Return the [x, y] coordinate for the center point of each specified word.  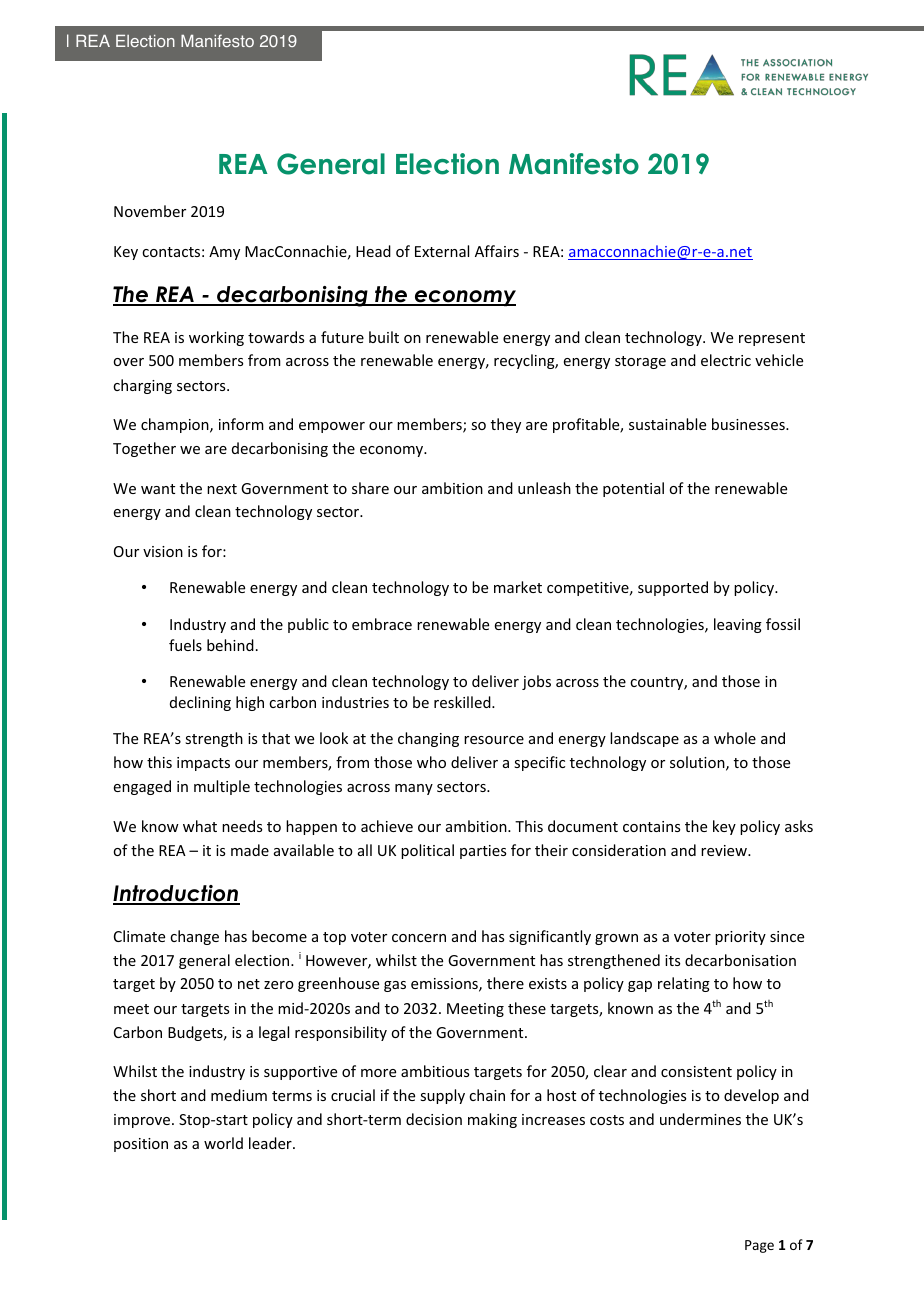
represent [772, 339]
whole [735, 738]
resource [494, 740]
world [223, 1143]
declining [200, 703]
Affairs [497, 251]
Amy [224, 253]
